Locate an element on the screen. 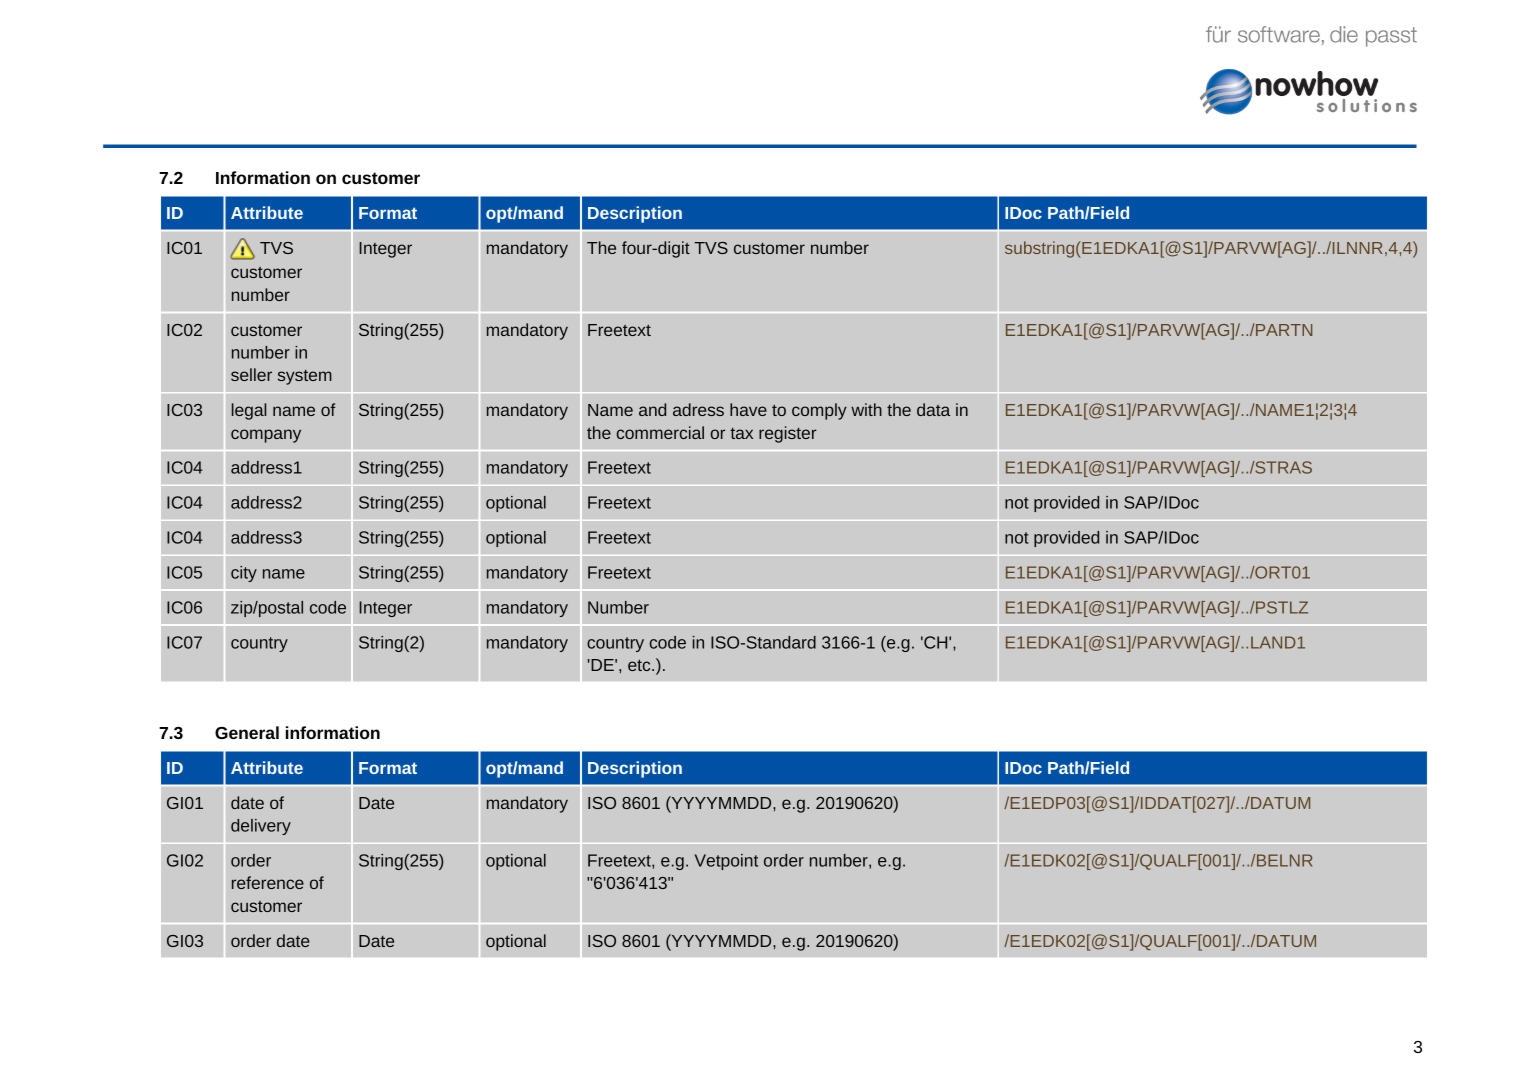 The image size is (1532, 1082). adress is located at coordinates (698, 409).
